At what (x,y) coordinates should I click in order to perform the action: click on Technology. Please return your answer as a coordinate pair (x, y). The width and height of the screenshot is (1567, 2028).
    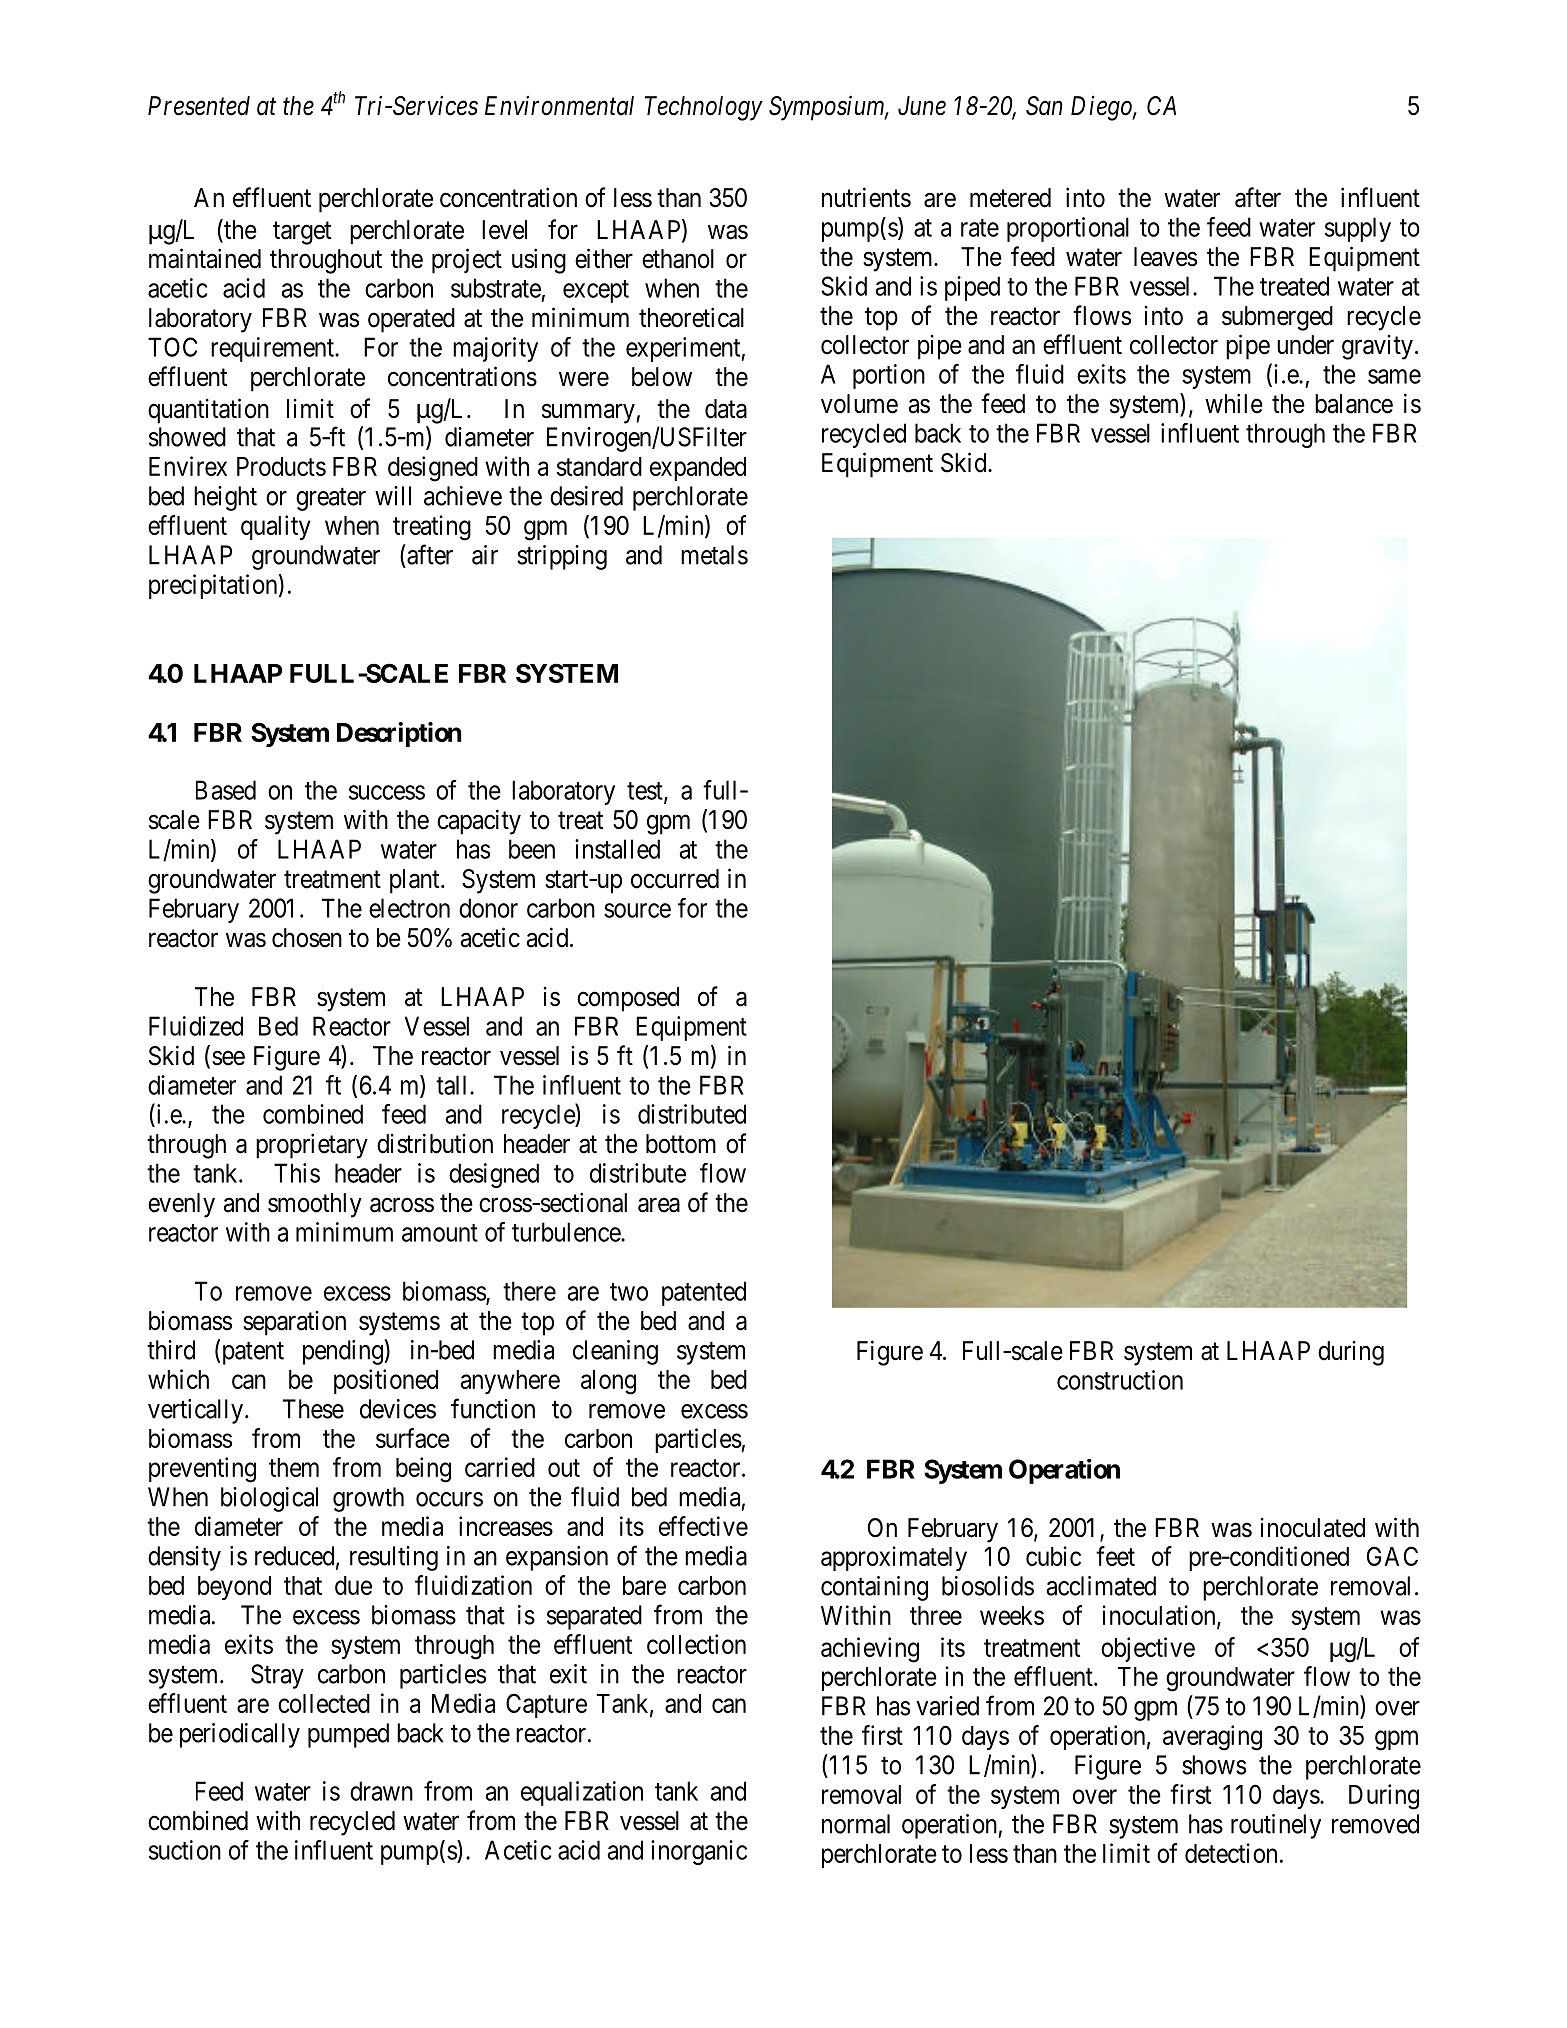
    Looking at the image, I should click on (704, 108).
